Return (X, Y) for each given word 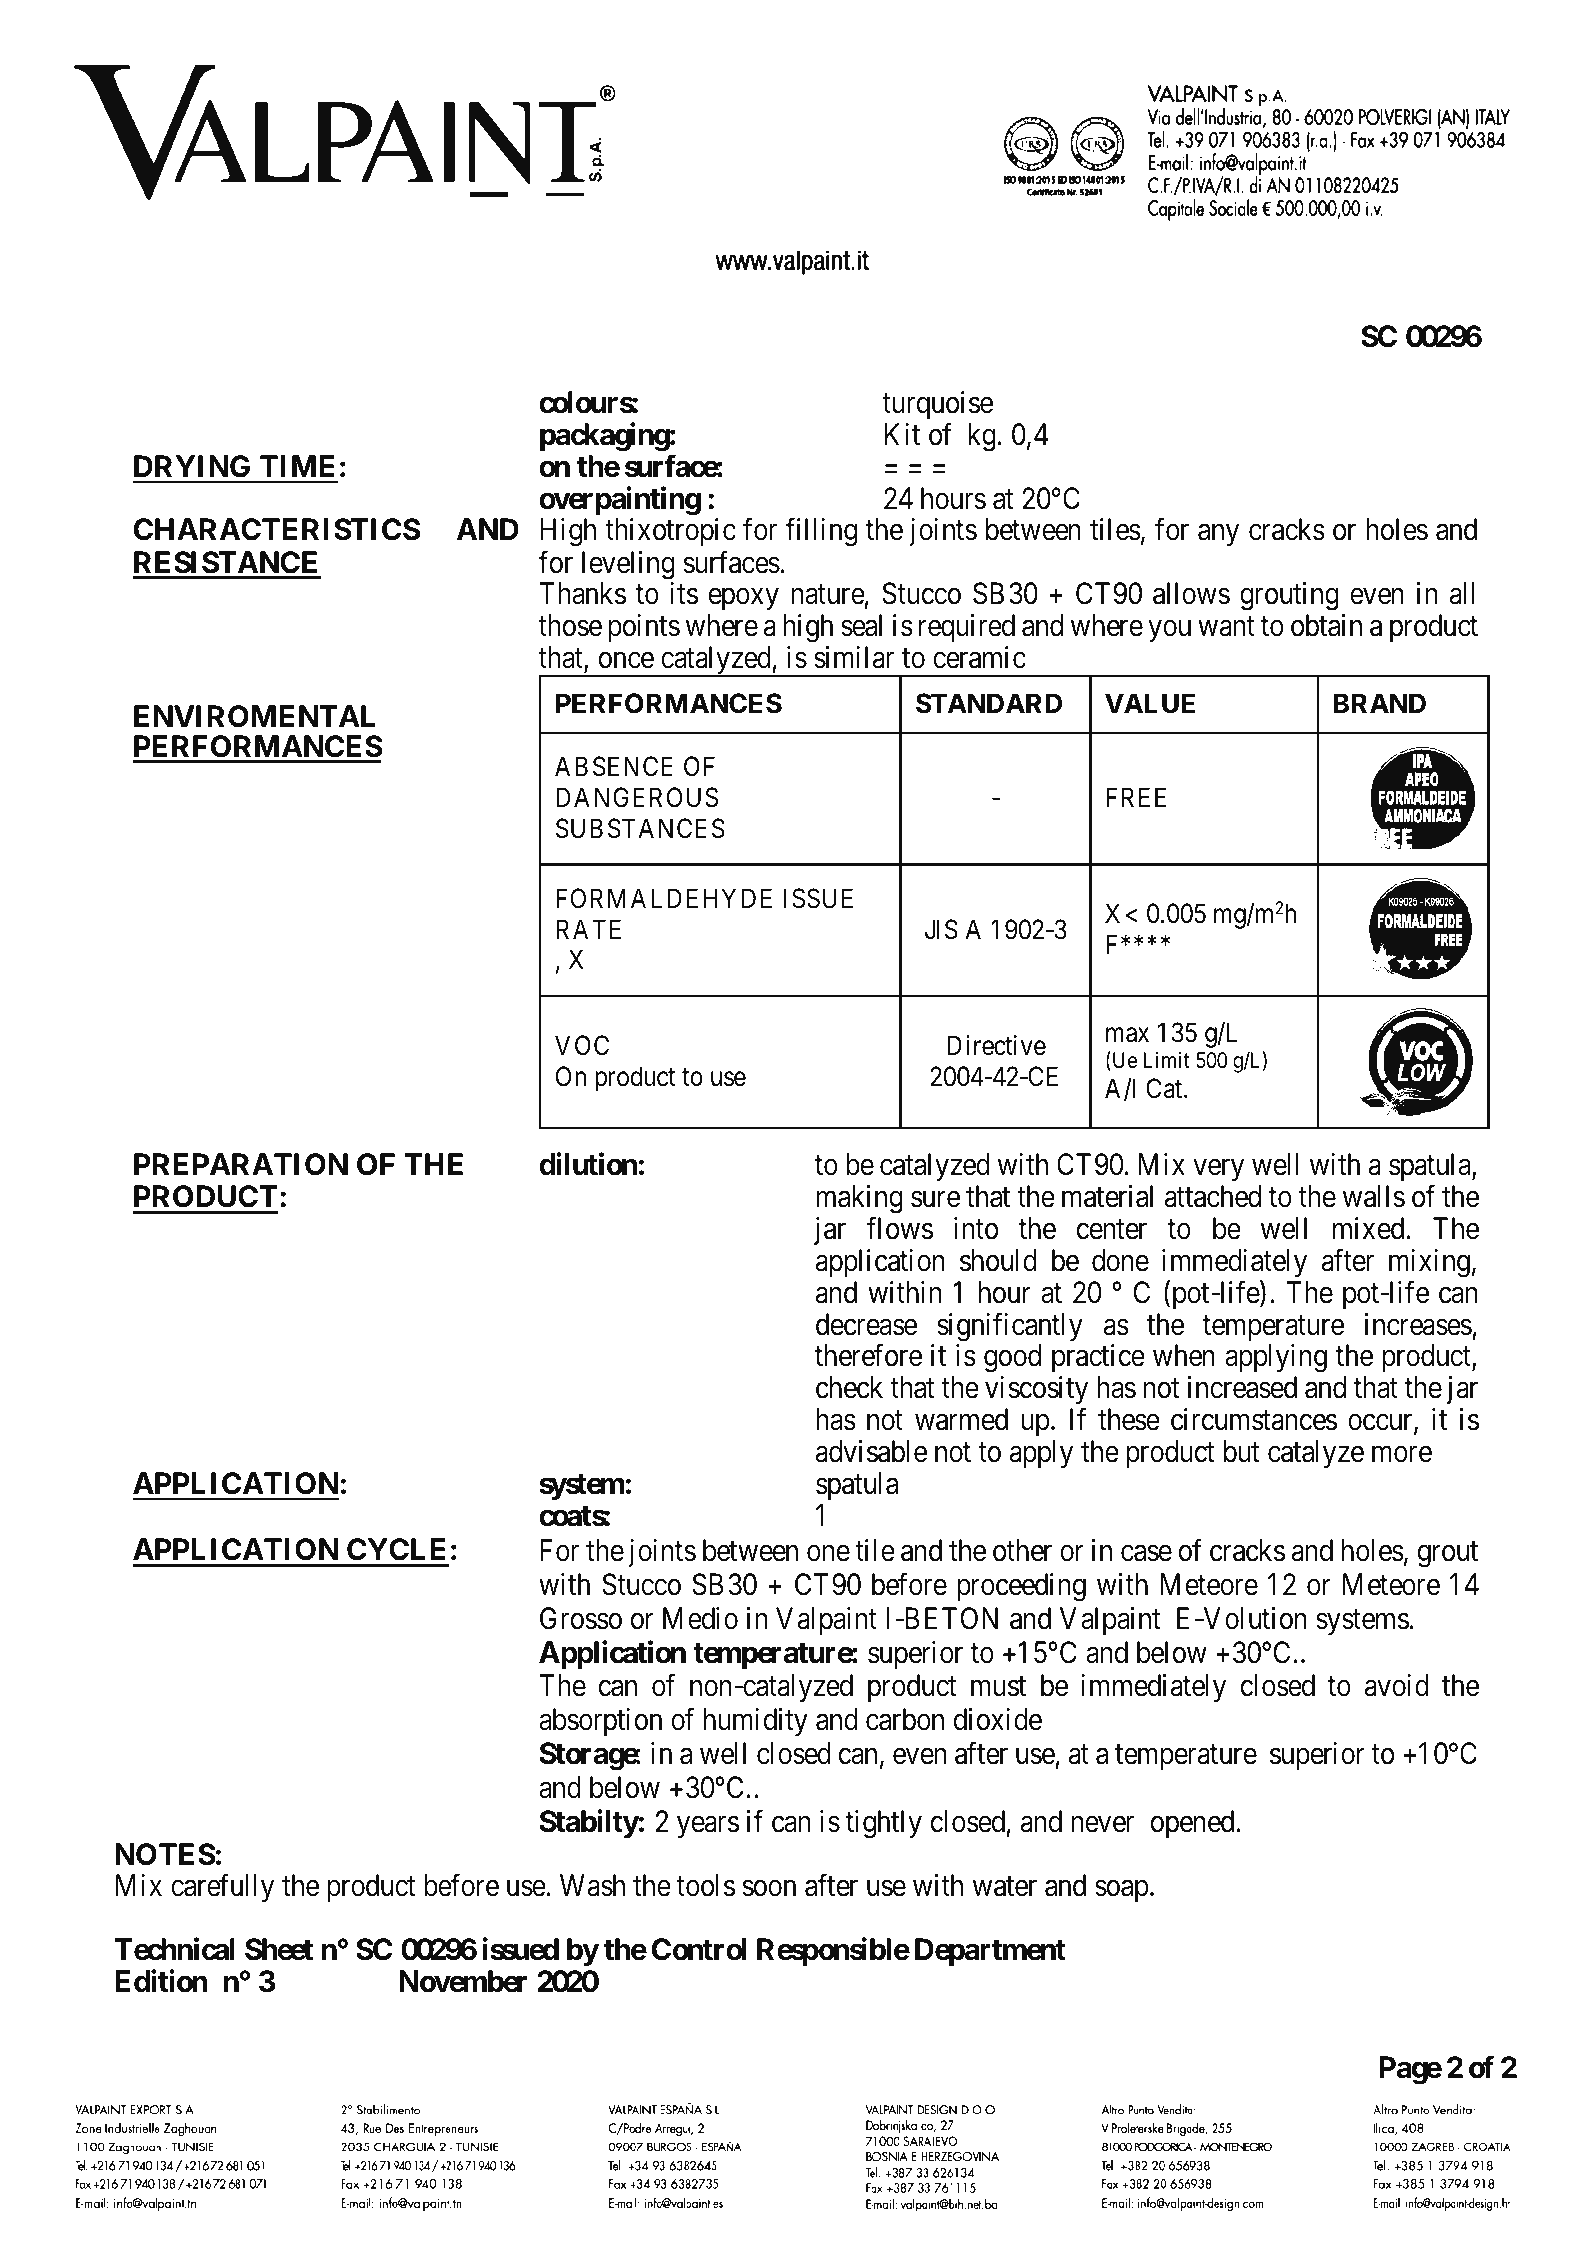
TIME (297, 466)
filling (821, 532)
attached (1213, 1196)
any (1218, 535)
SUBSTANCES (640, 828)
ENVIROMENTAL (254, 716)
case (1146, 1554)
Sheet (279, 1949)
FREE (1136, 797)
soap (1121, 1891)
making (859, 1201)
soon (769, 1889)
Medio (700, 1618)
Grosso (581, 1618)
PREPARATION (241, 1164)
